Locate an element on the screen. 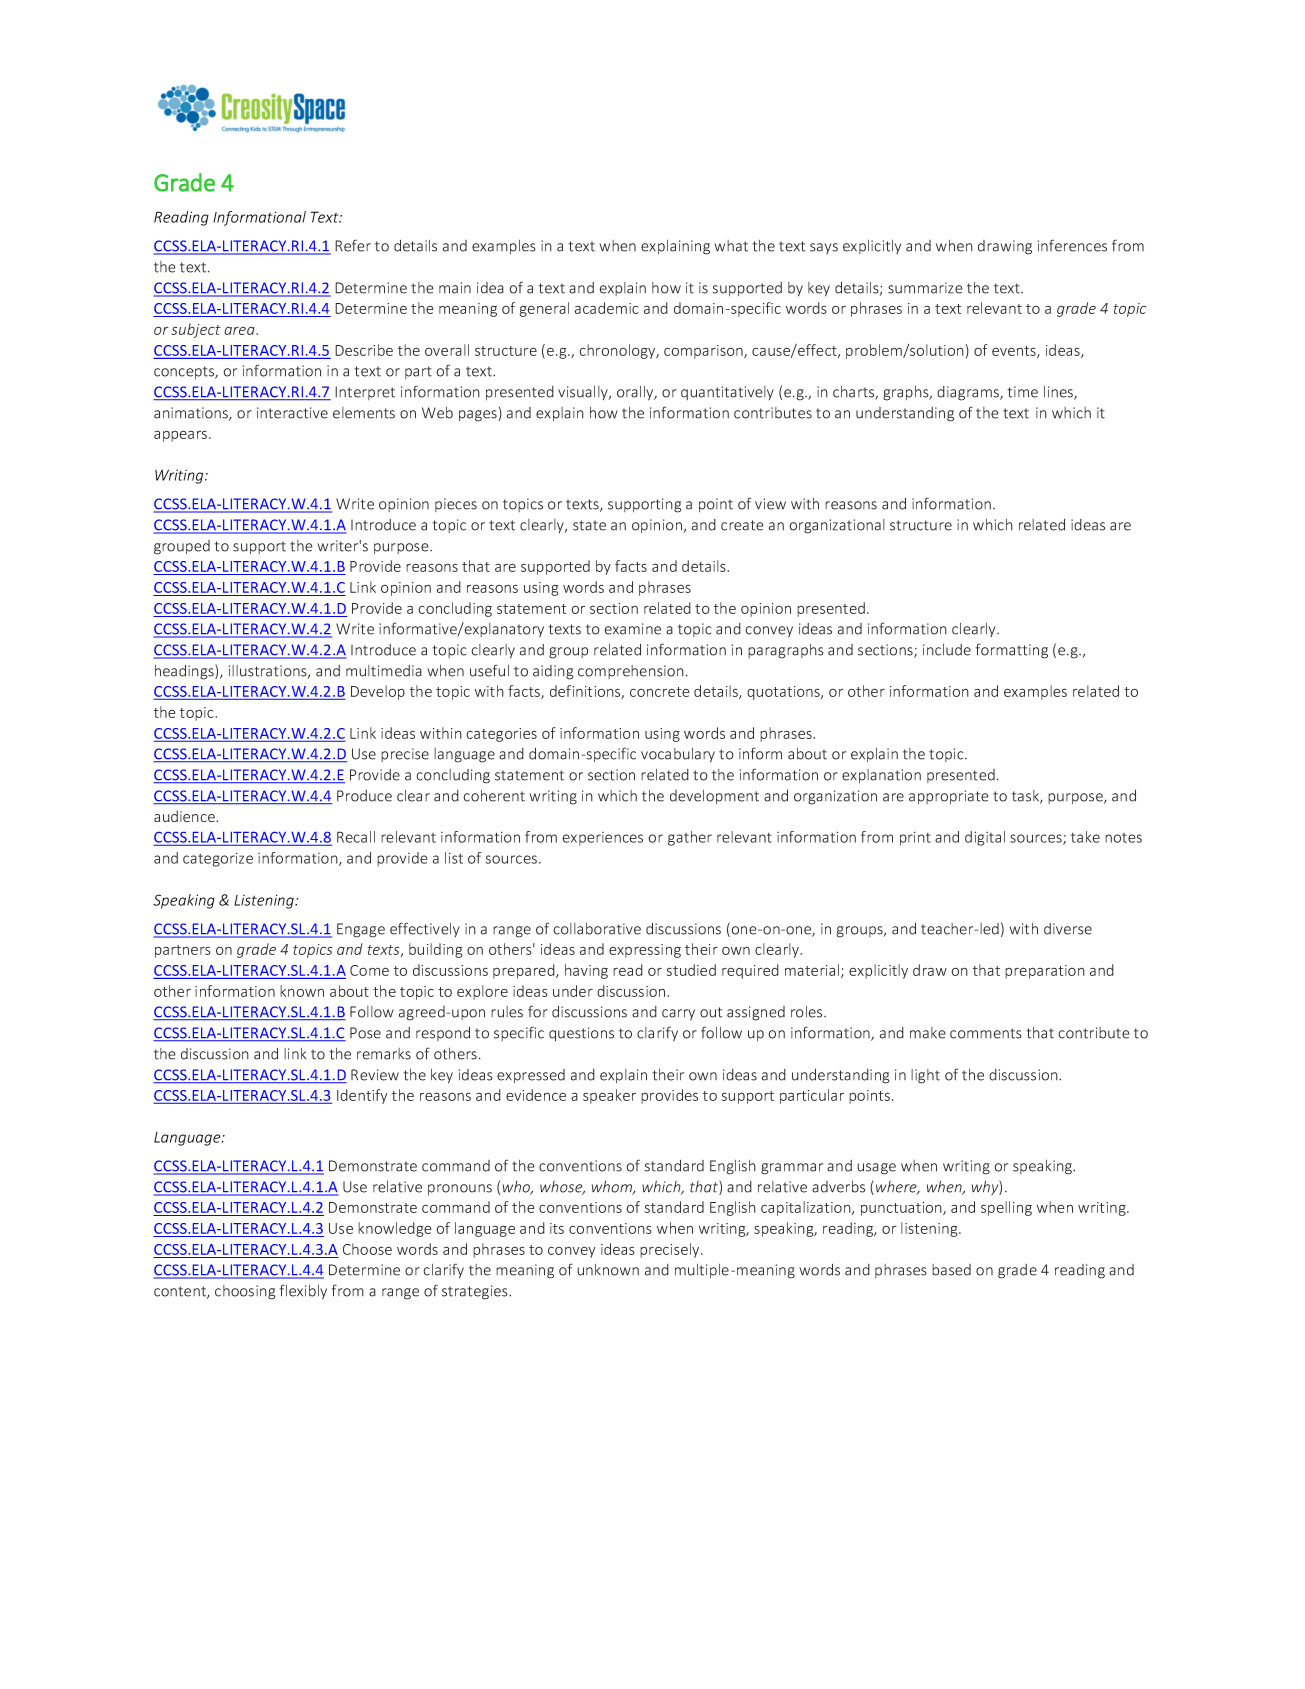 This screenshot has height=1689, width=1305. formatting is located at coordinates (1012, 651).
